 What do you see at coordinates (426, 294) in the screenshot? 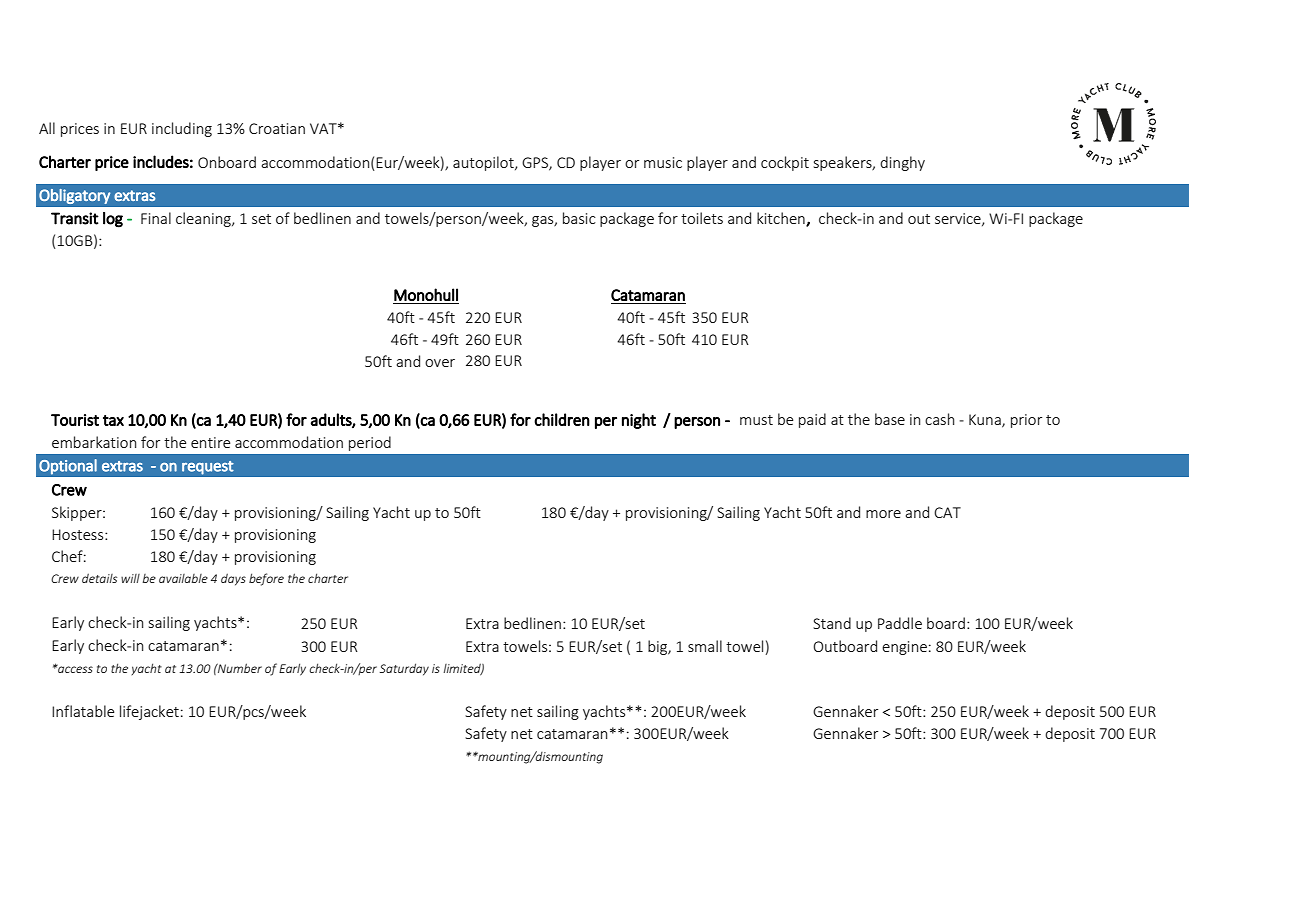
I see `Monohull` at bounding box center [426, 294].
